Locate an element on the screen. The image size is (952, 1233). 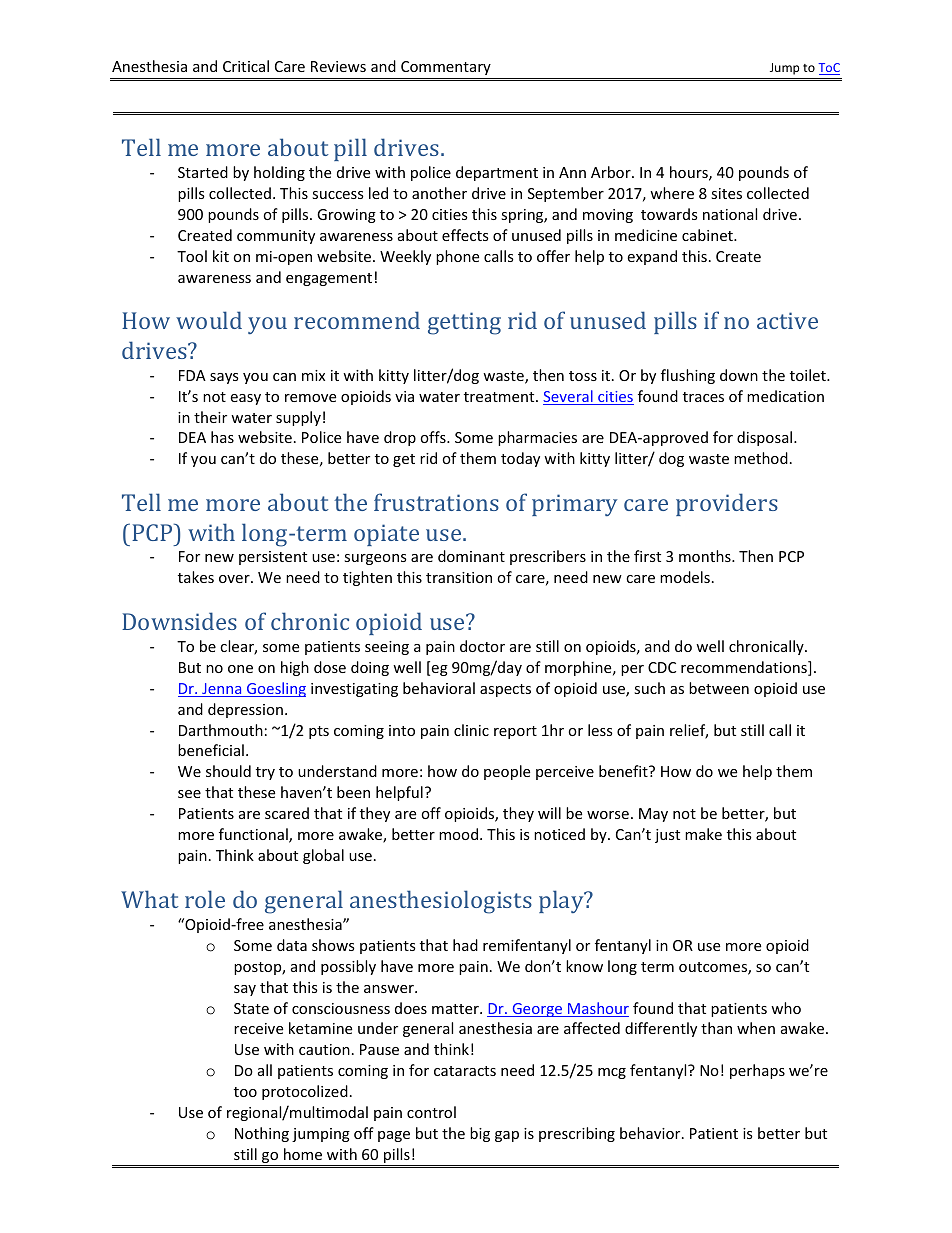
perhaps is located at coordinates (757, 1071).
